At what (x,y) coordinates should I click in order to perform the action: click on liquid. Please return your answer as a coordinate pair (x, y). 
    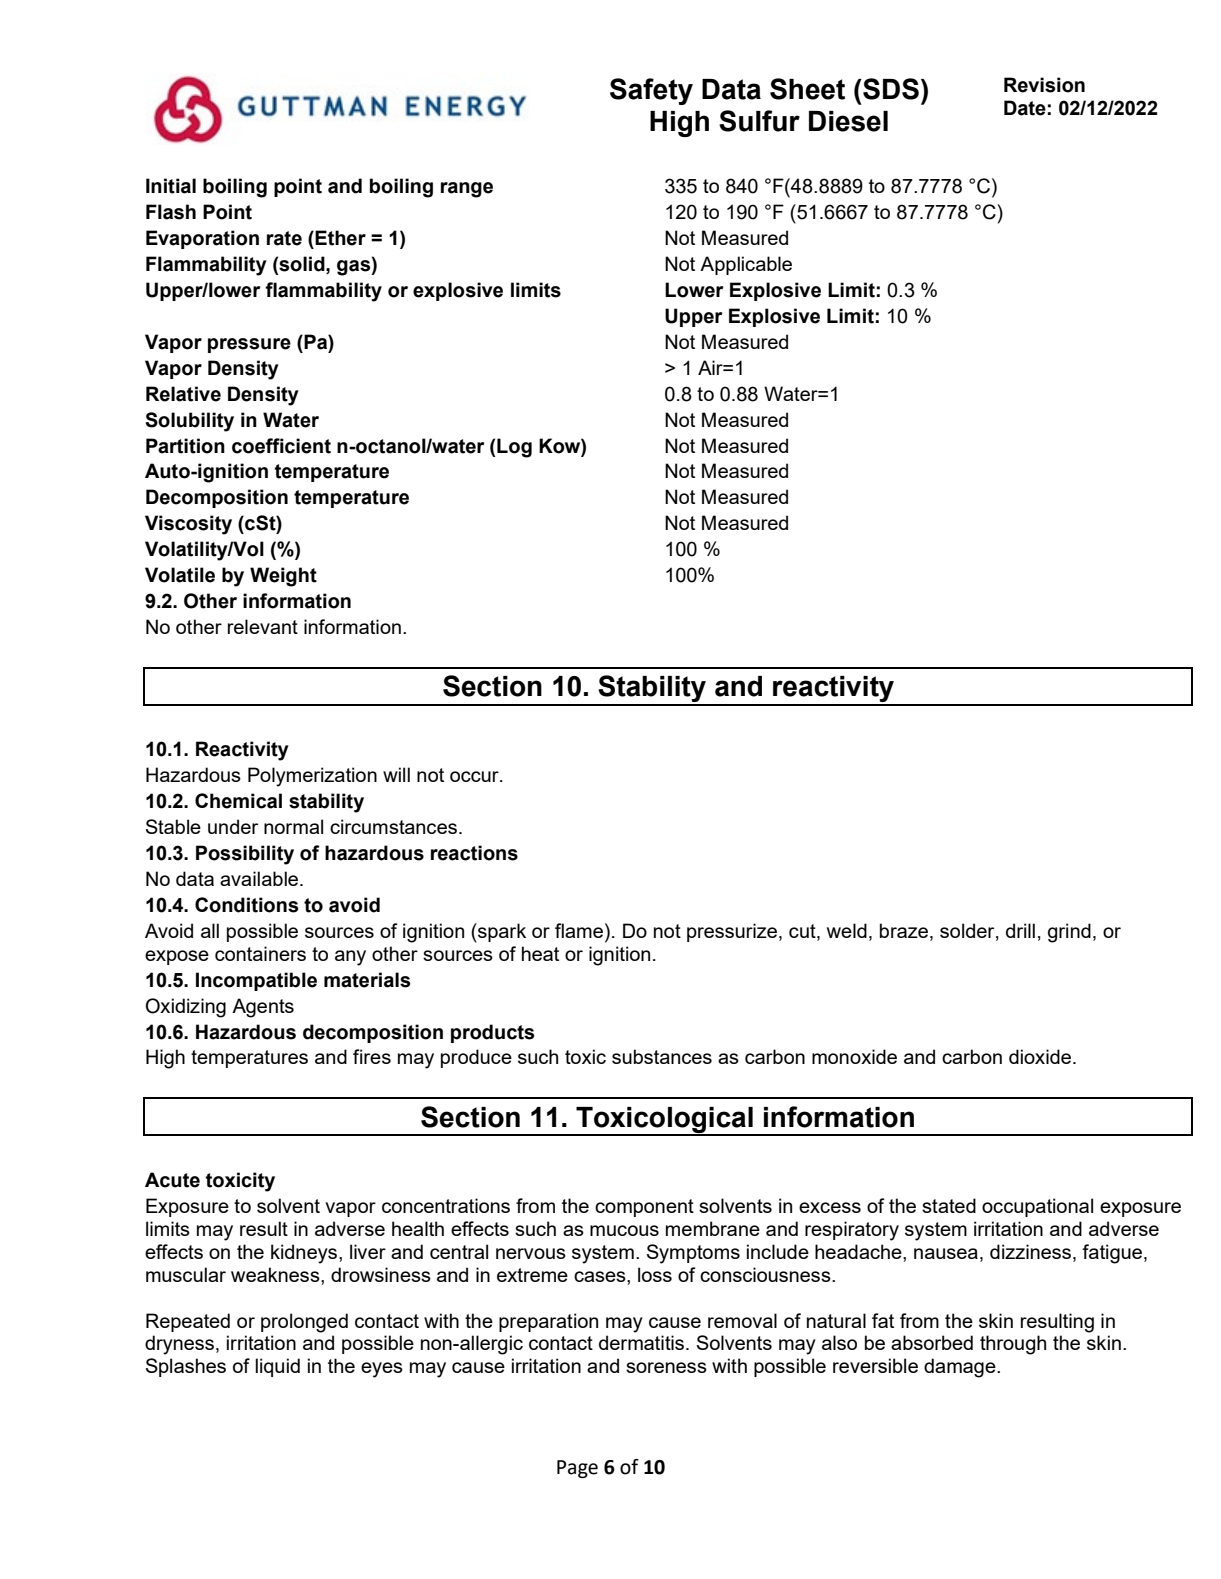
    Looking at the image, I should click on (277, 1367).
